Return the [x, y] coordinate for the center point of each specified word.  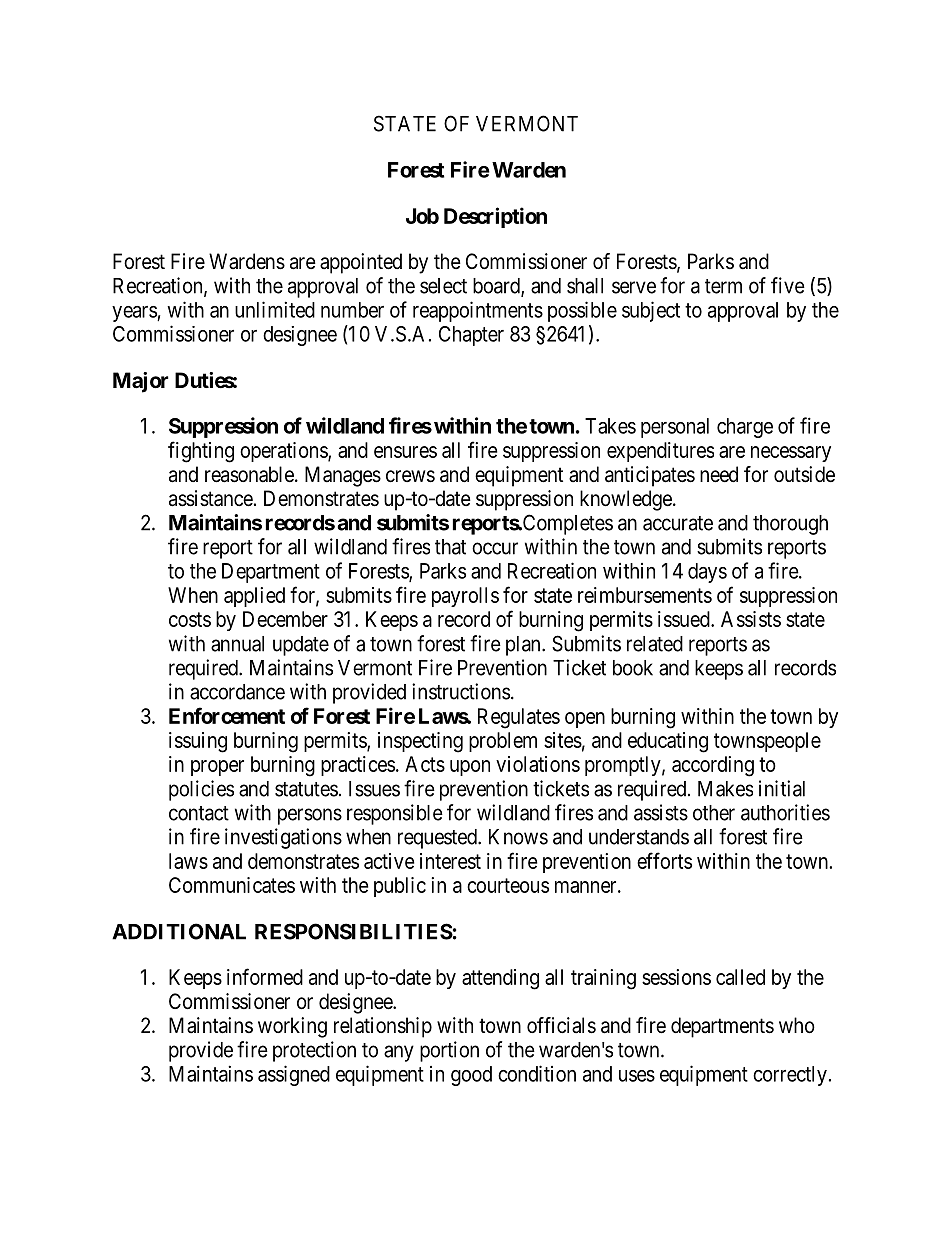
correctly [790, 1076]
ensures [405, 452]
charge [745, 428]
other [714, 813]
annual [237, 644]
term [723, 286]
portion [449, 1051]
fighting [201, 452]
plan [524, 646]
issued [685, 619]
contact [199, 813]
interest [450, 861]
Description [495, 217]
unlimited [275, 309]
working [292, 1027]
